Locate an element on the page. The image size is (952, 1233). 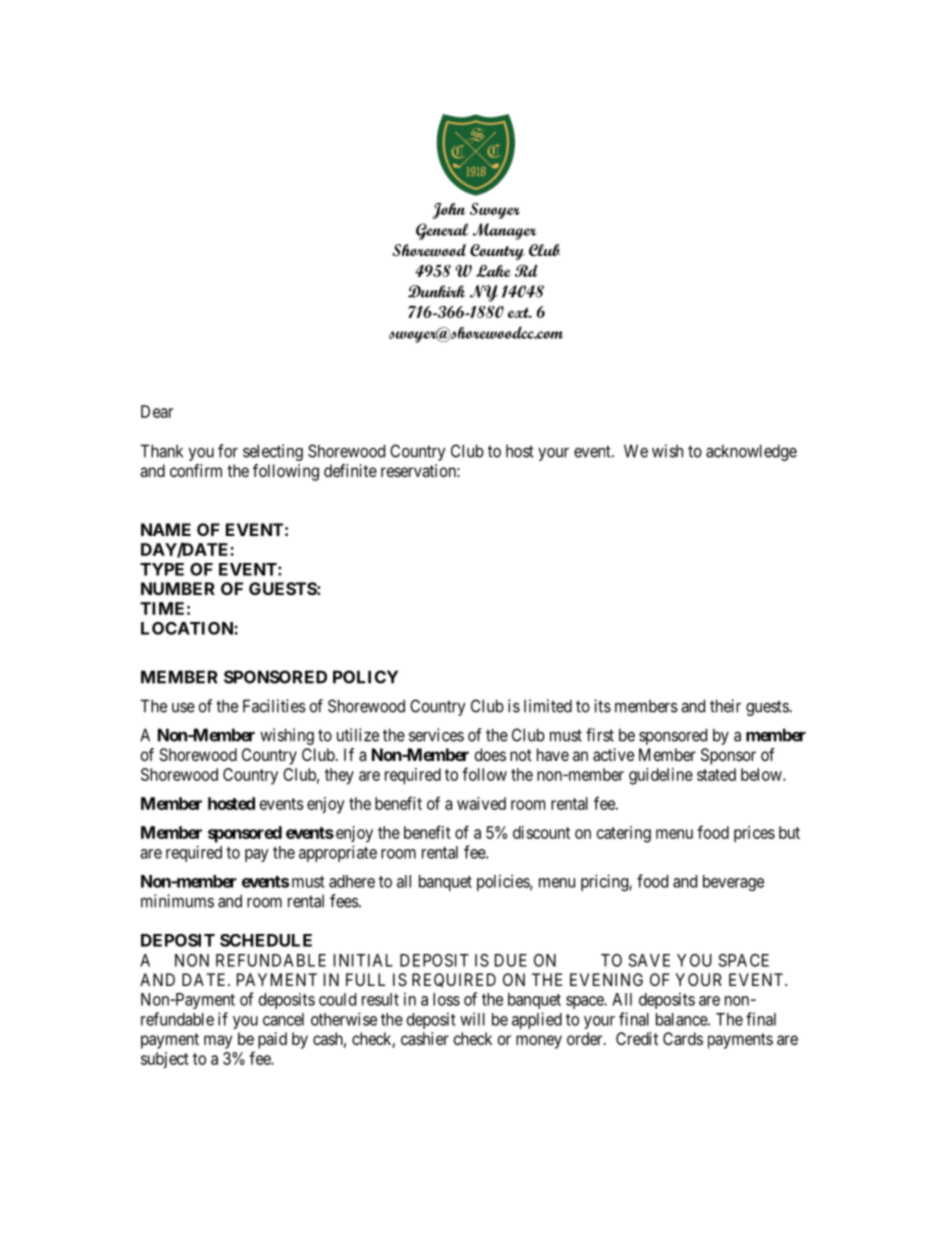
their is located at coordinates (725, 706).
